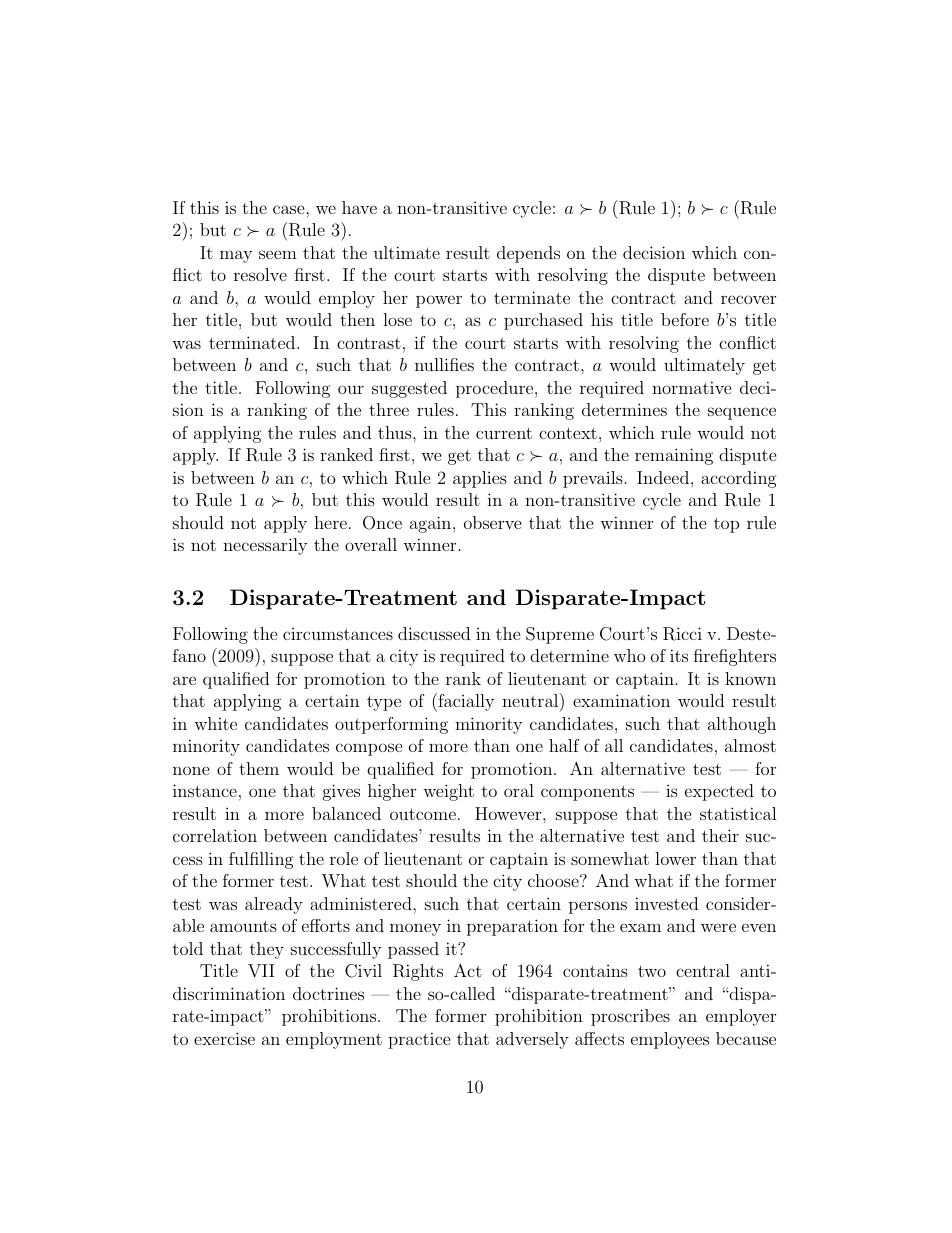 The height and width of the screenshot is (1233, 952). I want to click on Ricci, so click(682, 634).
